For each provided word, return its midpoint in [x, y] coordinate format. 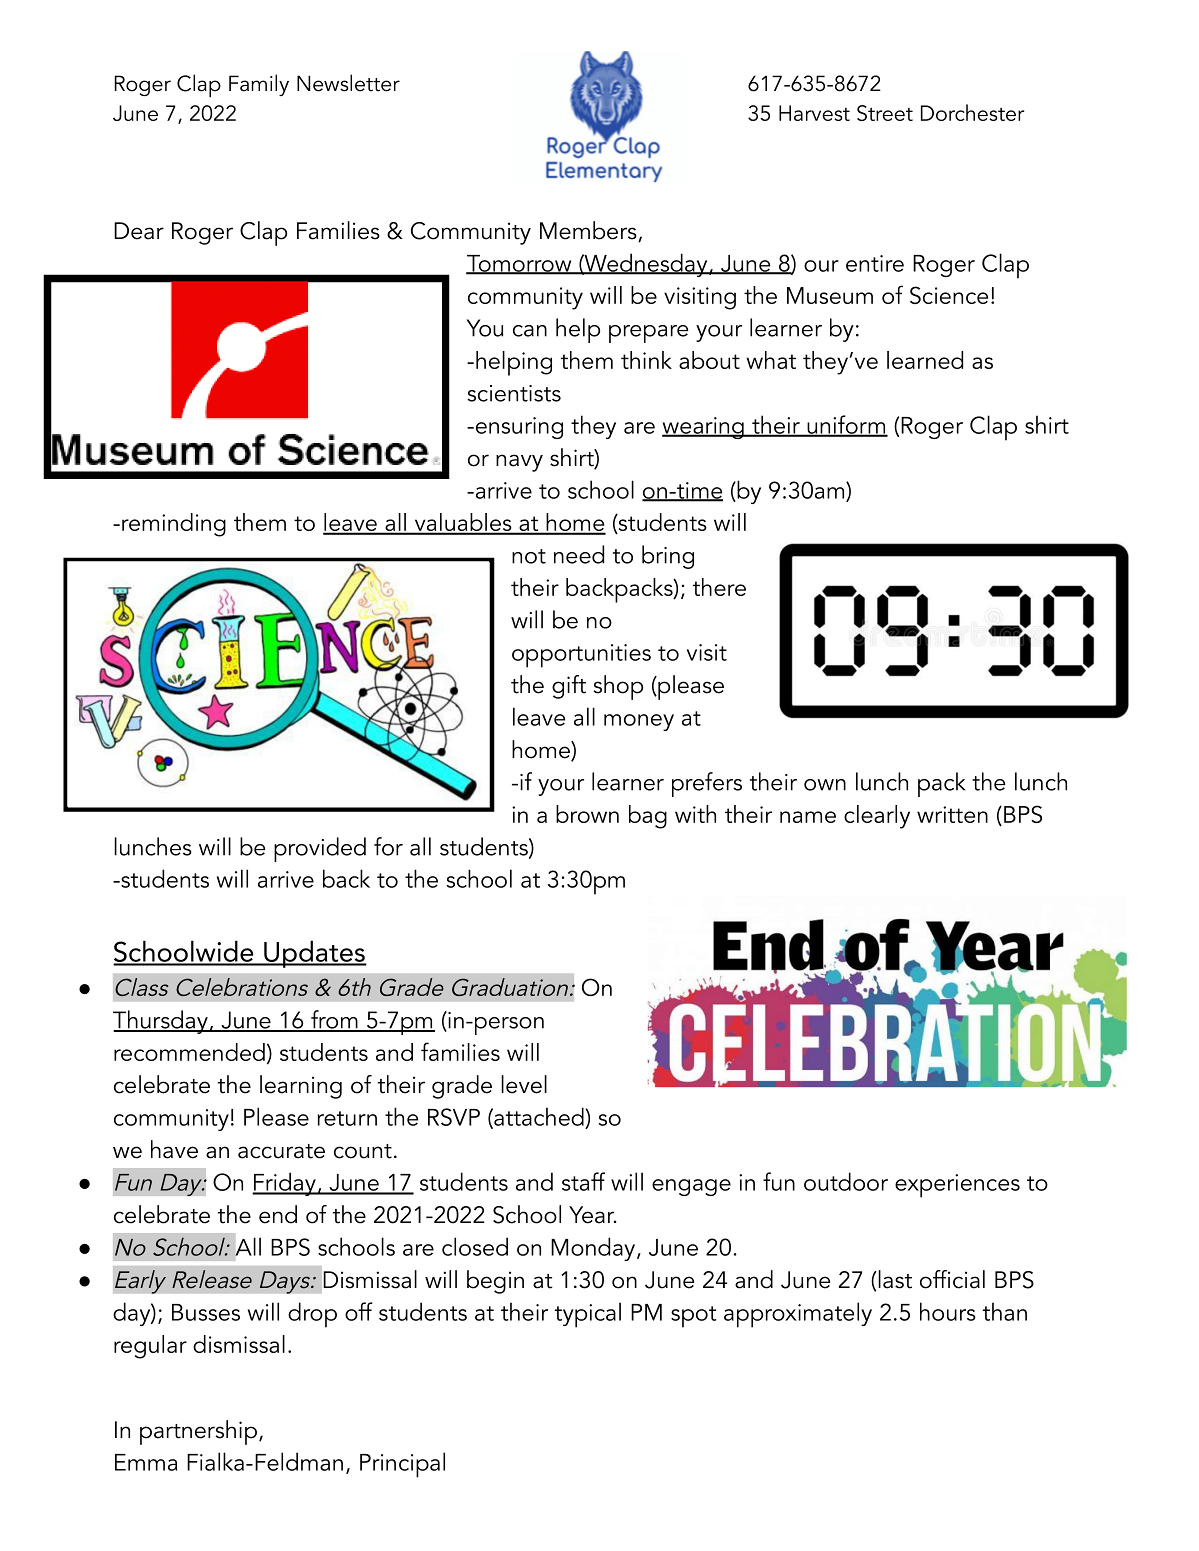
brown [587, 814]
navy [519, 463]
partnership [198, 1432]
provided [320, 849]
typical [588, 1315]
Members [589, 231]
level [524, 1084]
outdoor [846, 1181]
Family [259, 85]
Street [885, 113]
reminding [174, 525]
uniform [846, 425]
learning [301, 1087]
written [952, 814]
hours [948, 1311]
